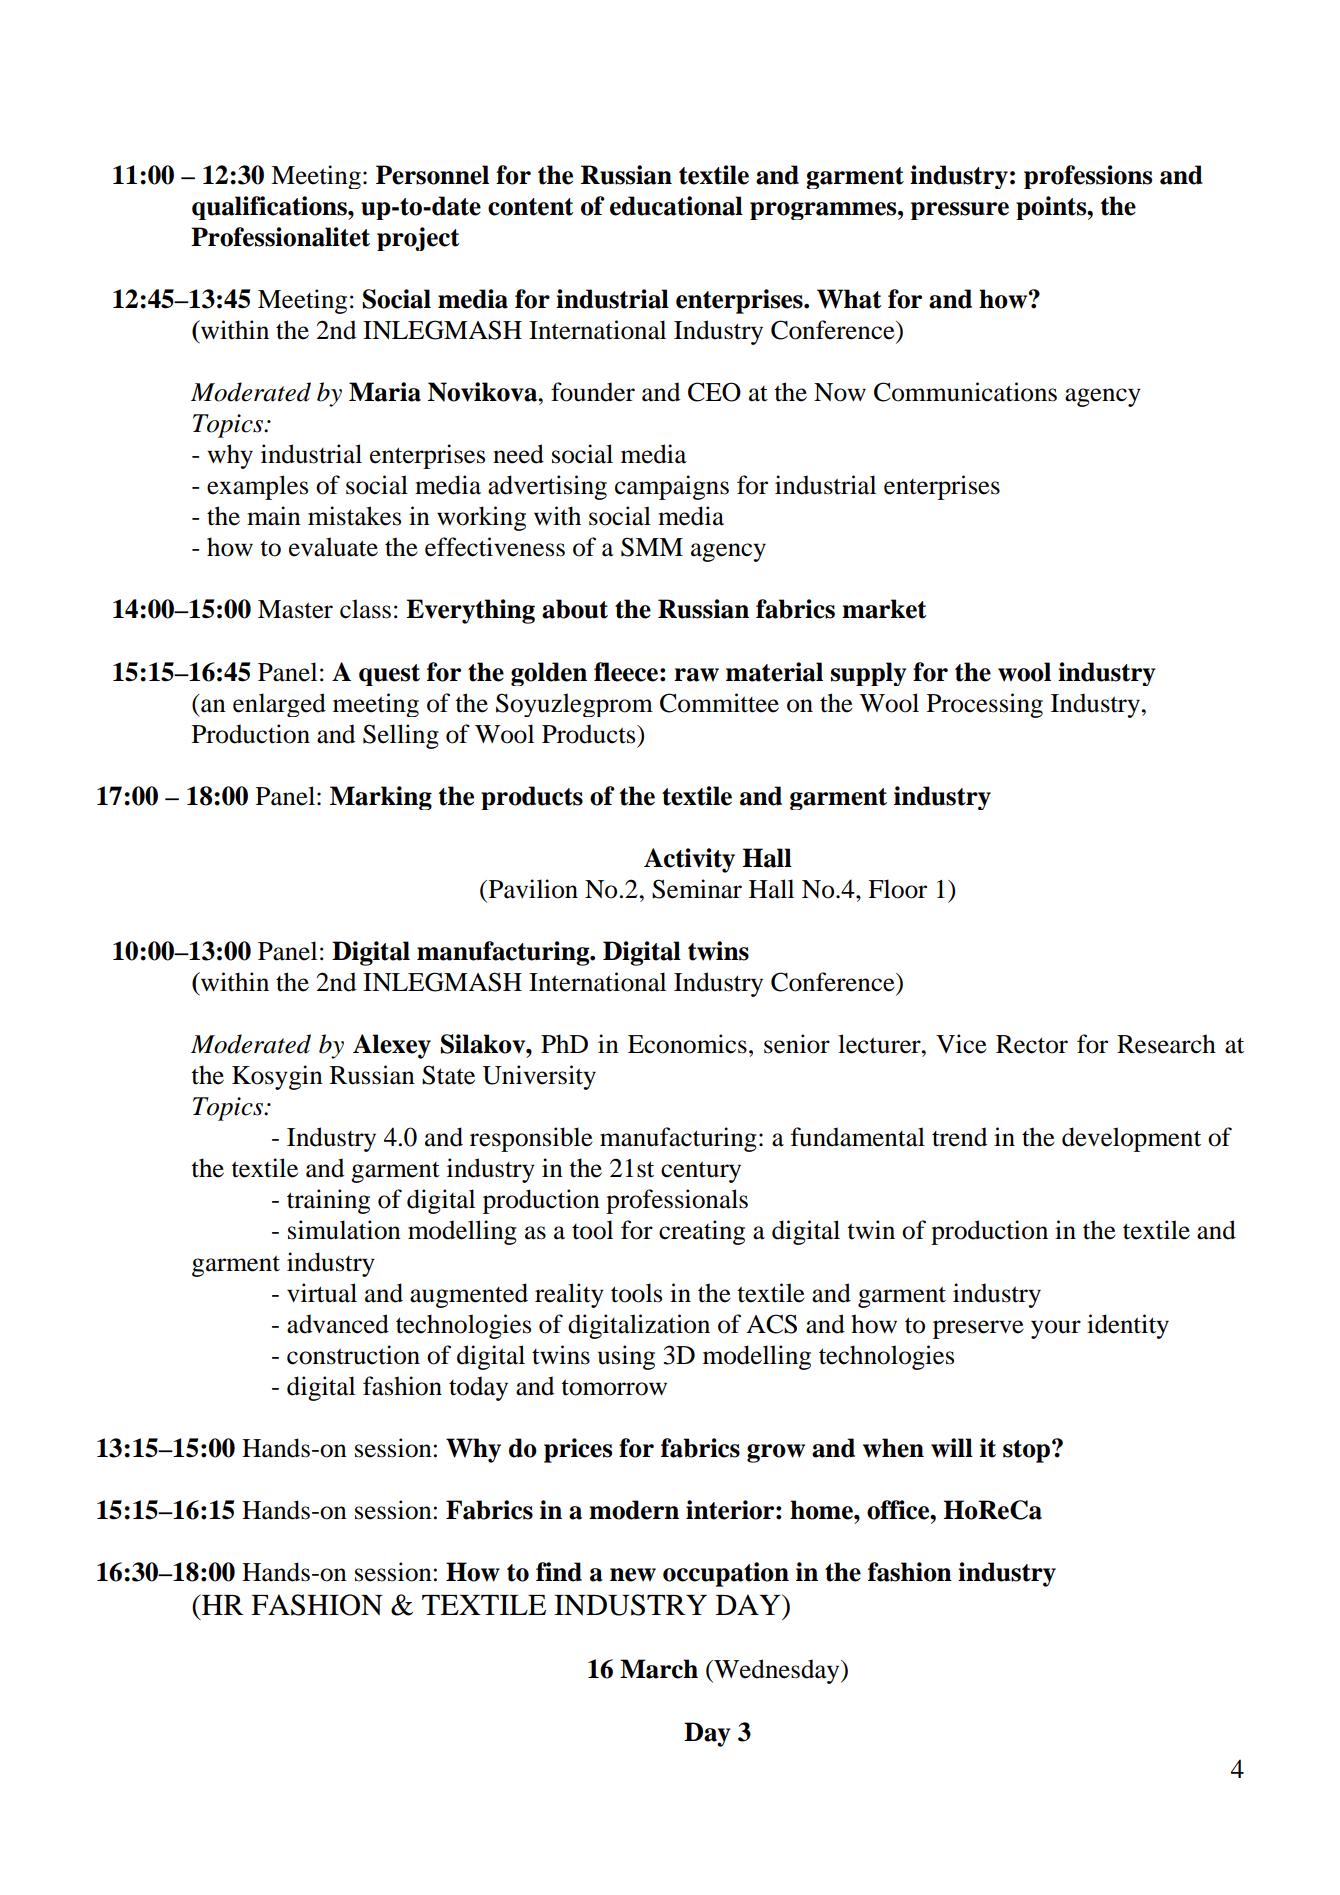  What do you see at coordinates (322, 1293) in the screenshot?
I see `virtual` at bounding box center [322, 1293].
